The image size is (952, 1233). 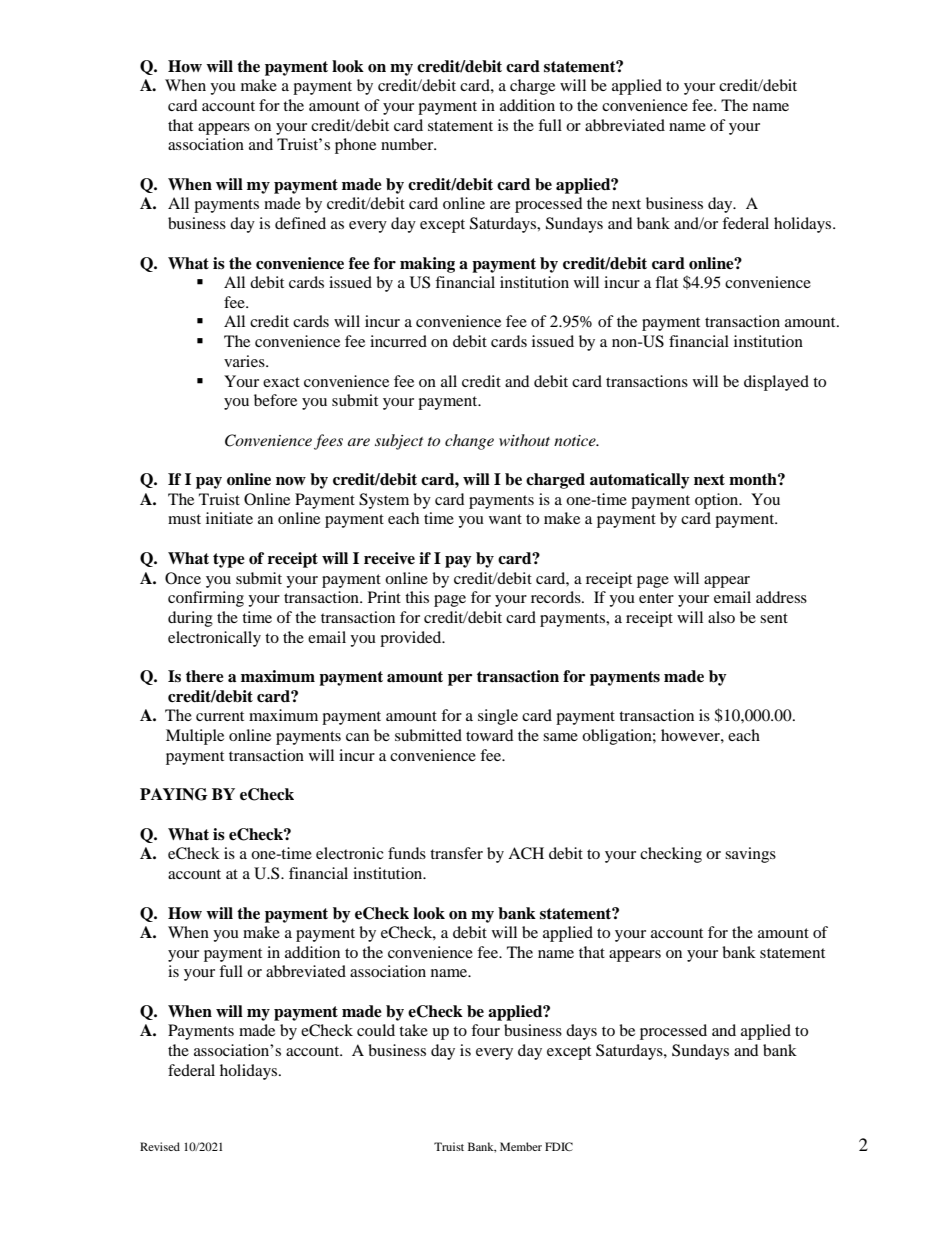 I want to click on Revised, so click(x=160, y=1146).
